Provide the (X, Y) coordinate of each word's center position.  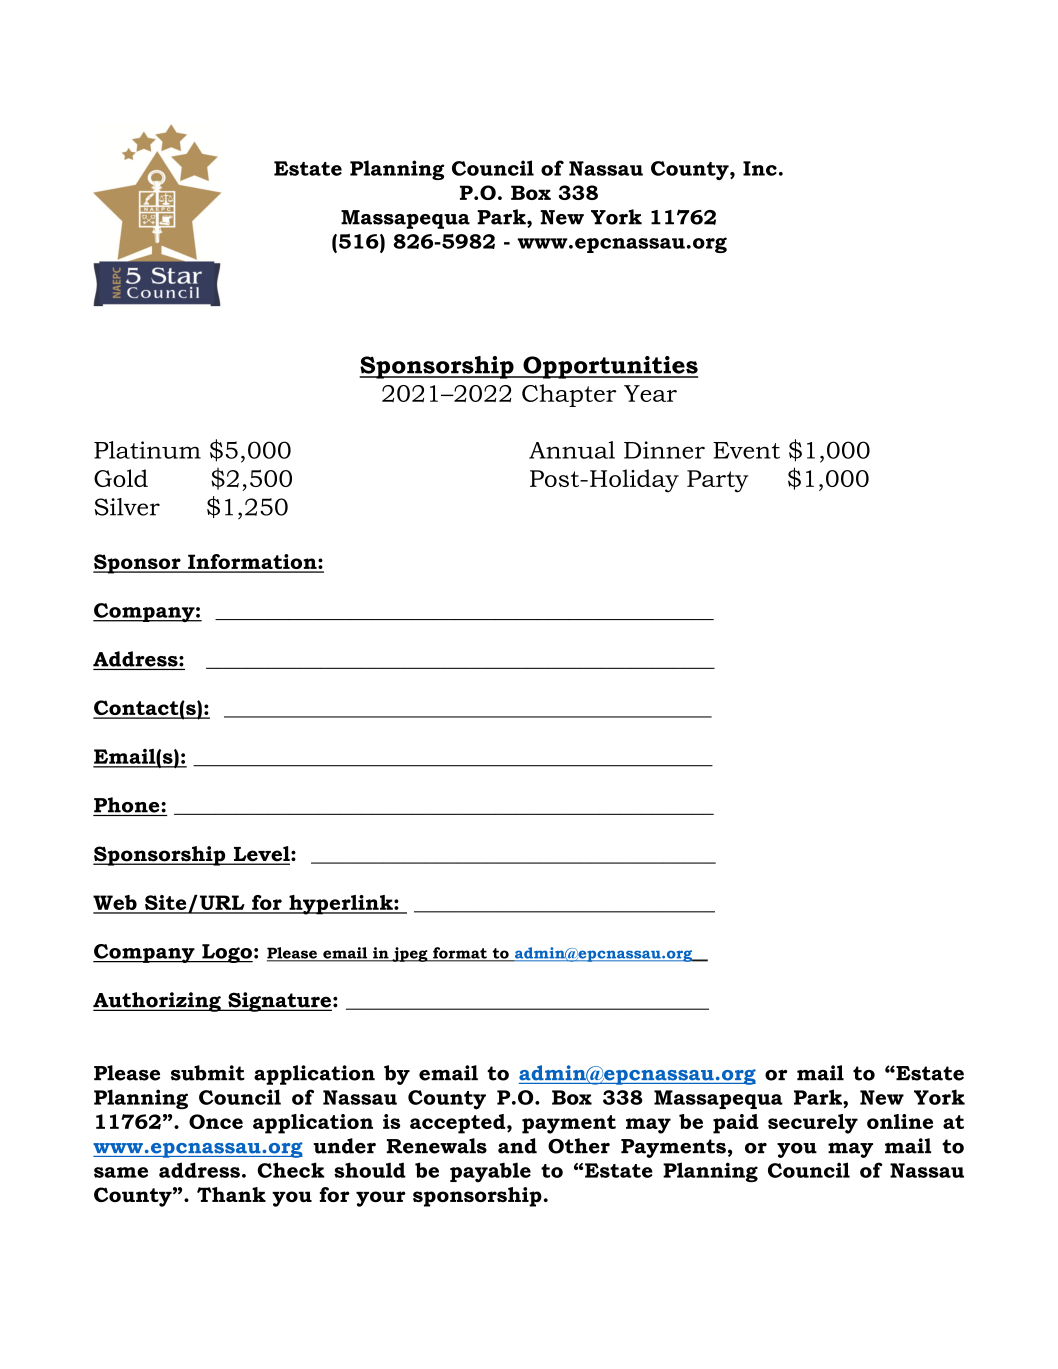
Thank (231, 1194)
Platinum (147, 450)
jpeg (410, 954)
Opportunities (609, 367)
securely (813, 1124)
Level (261, 855)
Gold (121, 478)
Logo (226, 953)
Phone (128, 805)
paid (736, 1124)
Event (746, 450)
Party (718, 481)
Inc (760, 168)
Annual (572, 450)
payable (490, 1172)
